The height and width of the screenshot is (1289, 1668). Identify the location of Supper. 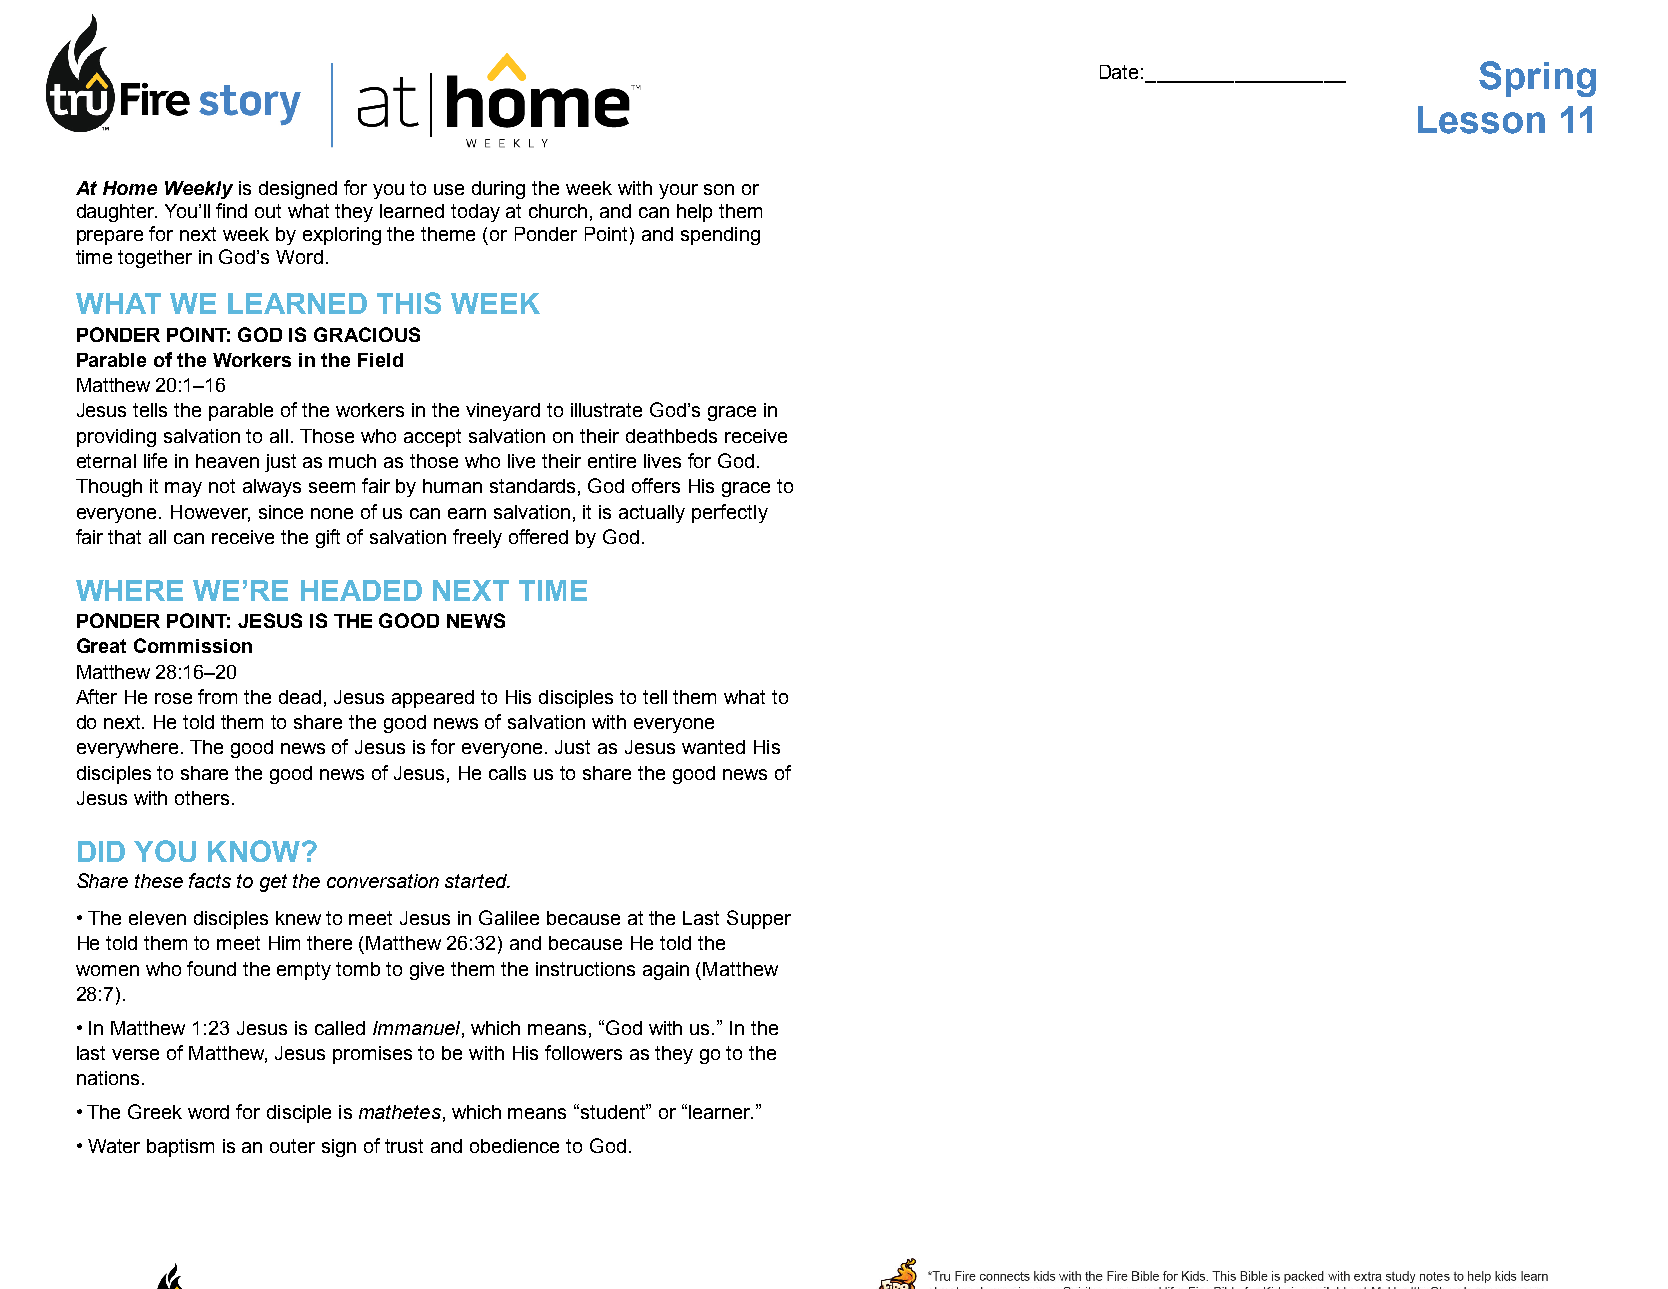
(759, 919).
